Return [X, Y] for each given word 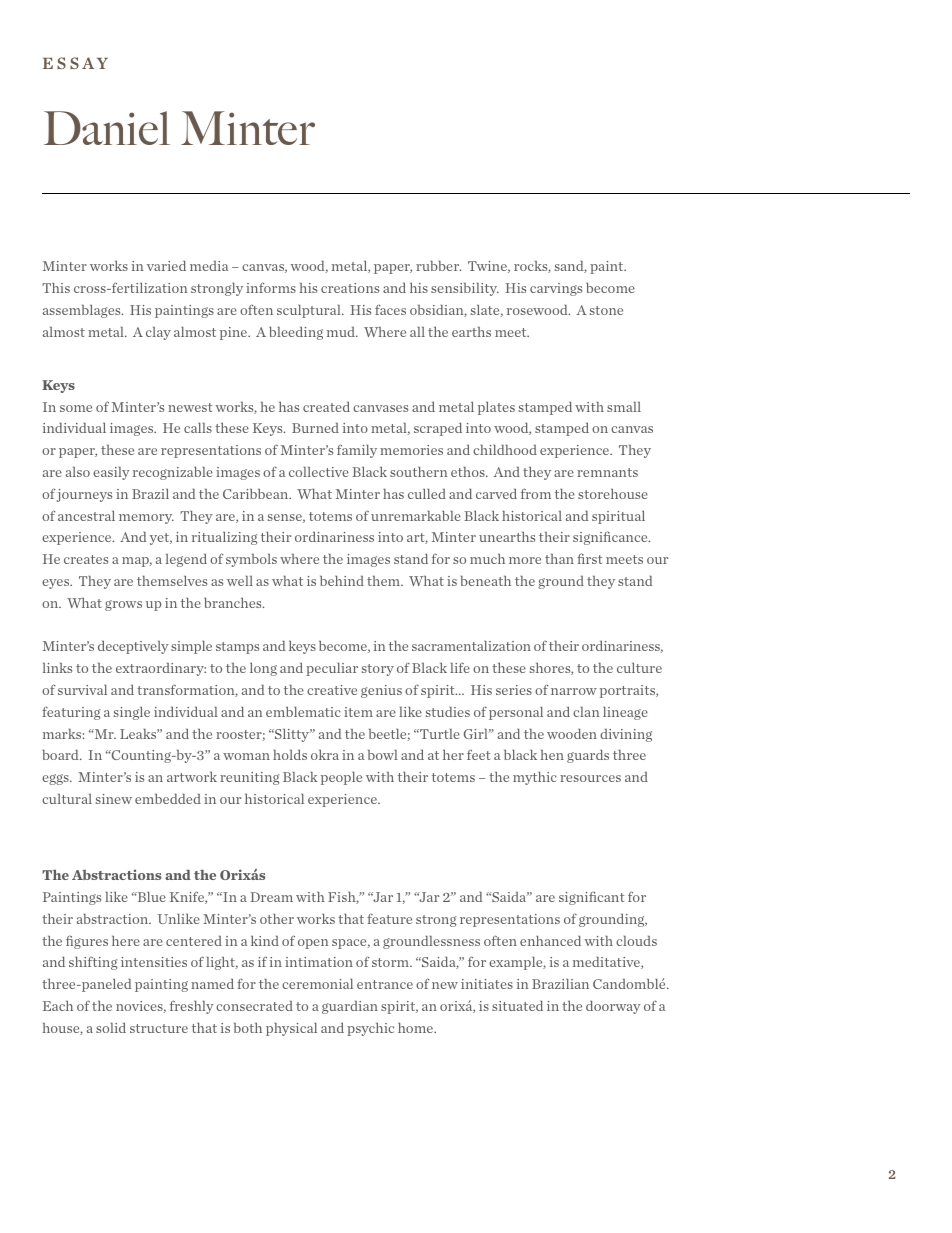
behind [342, 581]
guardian [350, 1007]
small [624, 407]
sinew [114, 799]
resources [590, 778]
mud [342, 332]
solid [111, 1027]
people [341, 778]
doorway [613, 1007]
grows [123, 605]
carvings [556, 289]
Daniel [107, 128]
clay [158, 333]
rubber [438, 266]
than [559, 559]
